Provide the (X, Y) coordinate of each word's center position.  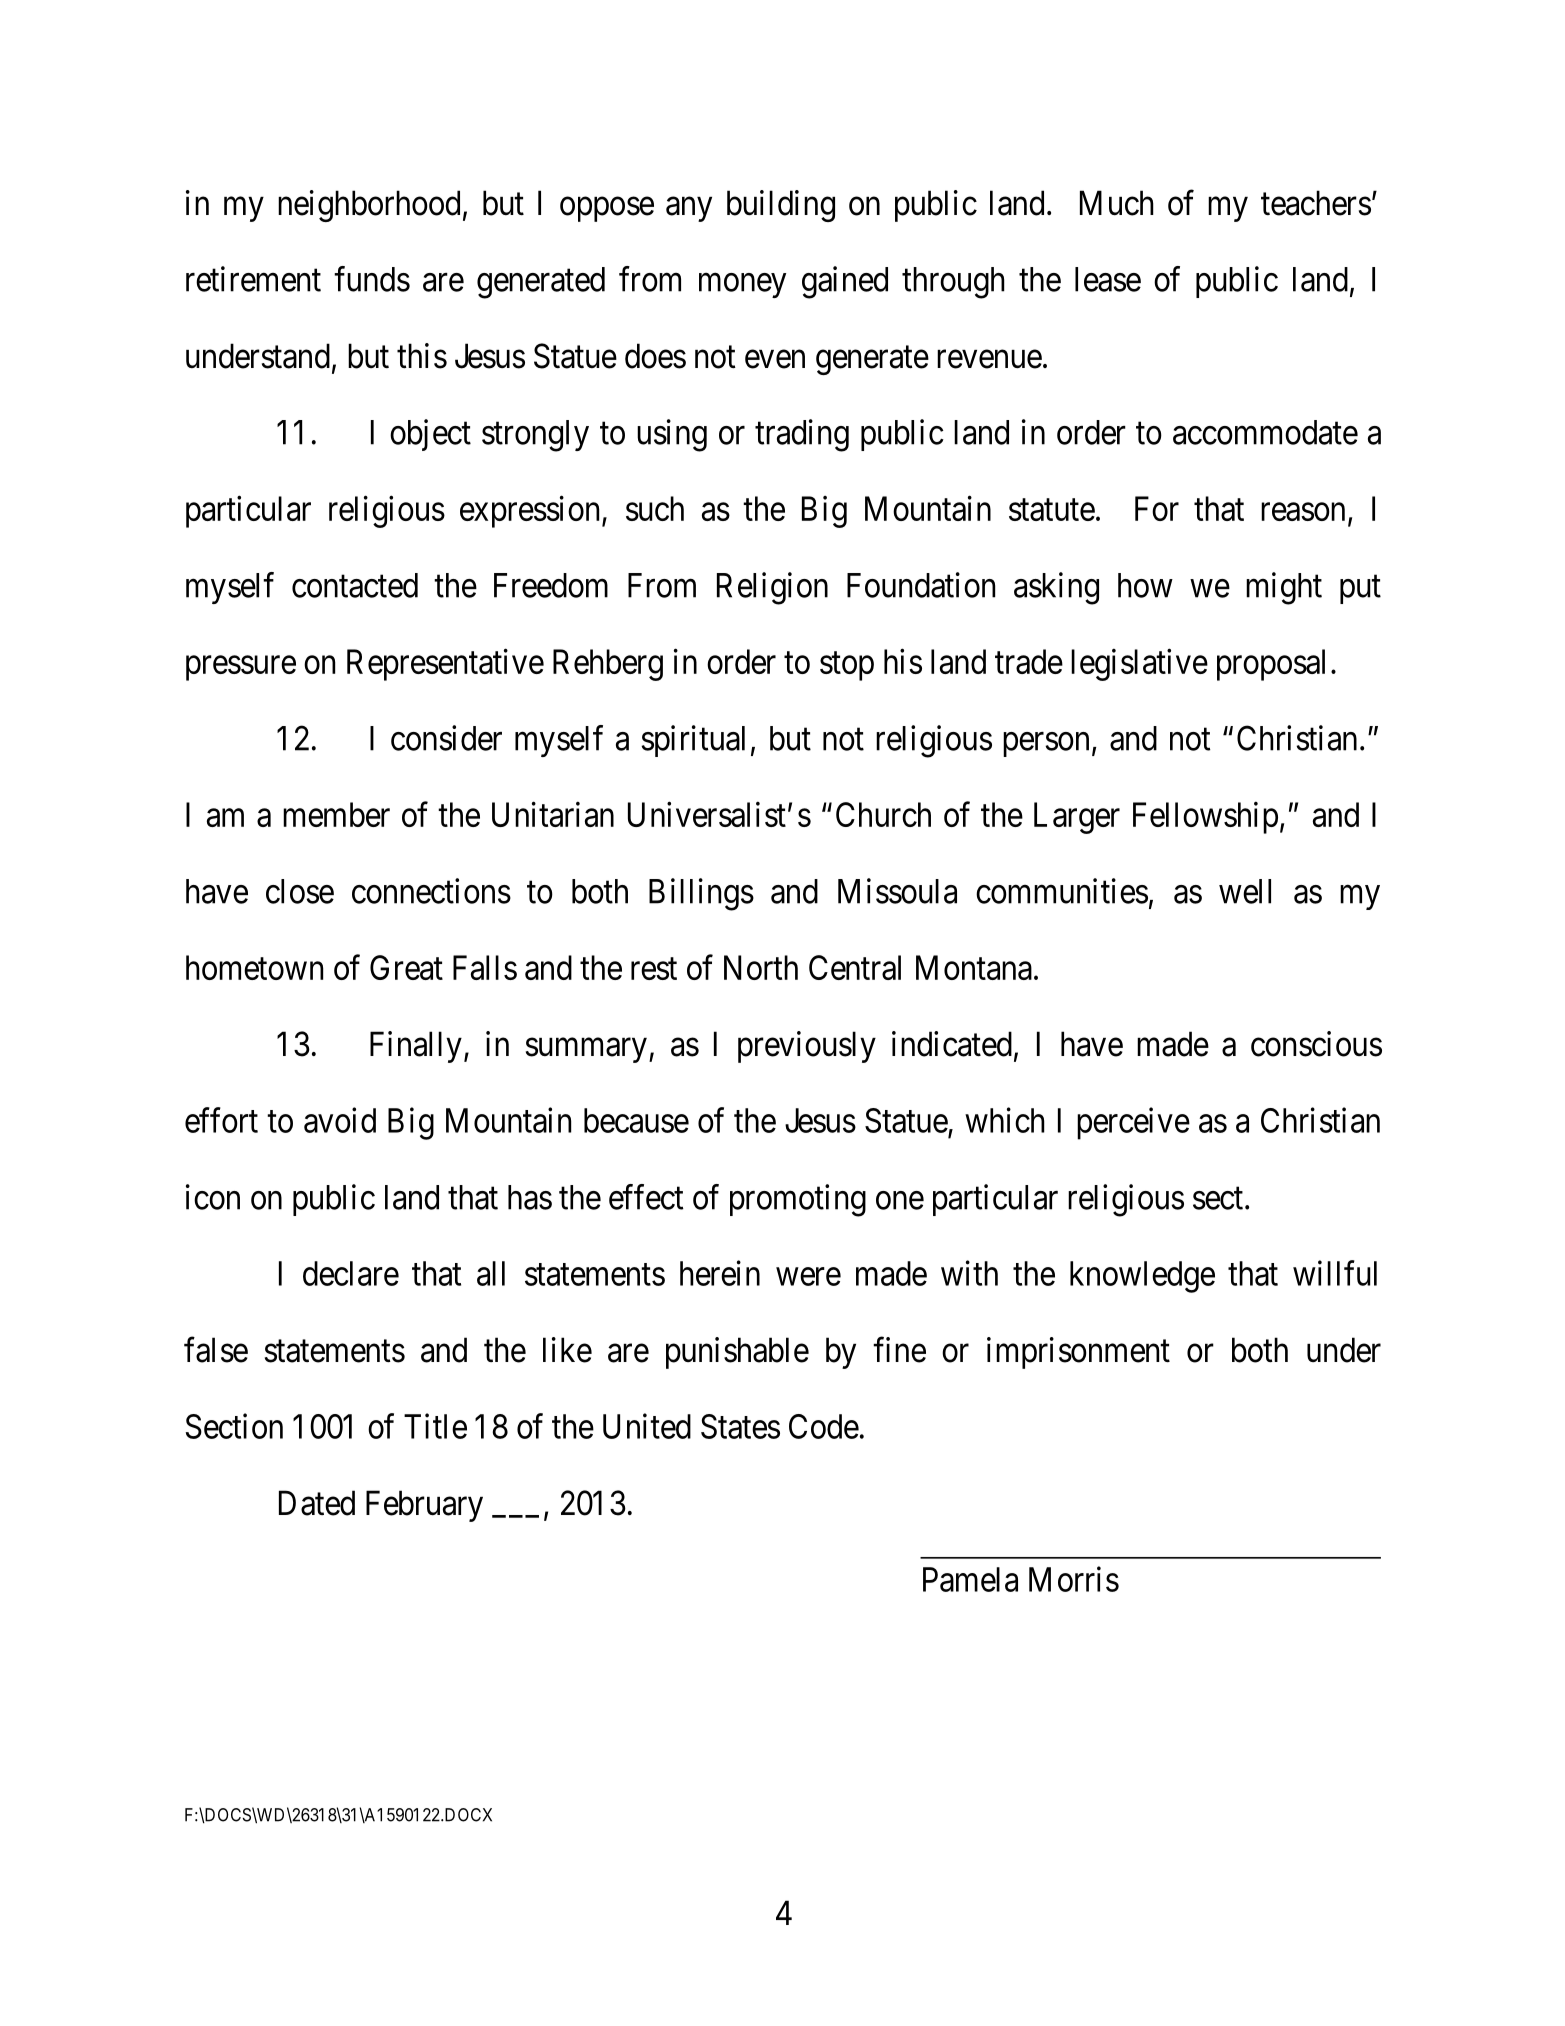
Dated (317, 1503)
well (1245, 891)
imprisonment (1078, 1353)
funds (372, 279)
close (300, 891)
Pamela (970, 1579)
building (781, 206)
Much (1117, 203)
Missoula (897, 891)
